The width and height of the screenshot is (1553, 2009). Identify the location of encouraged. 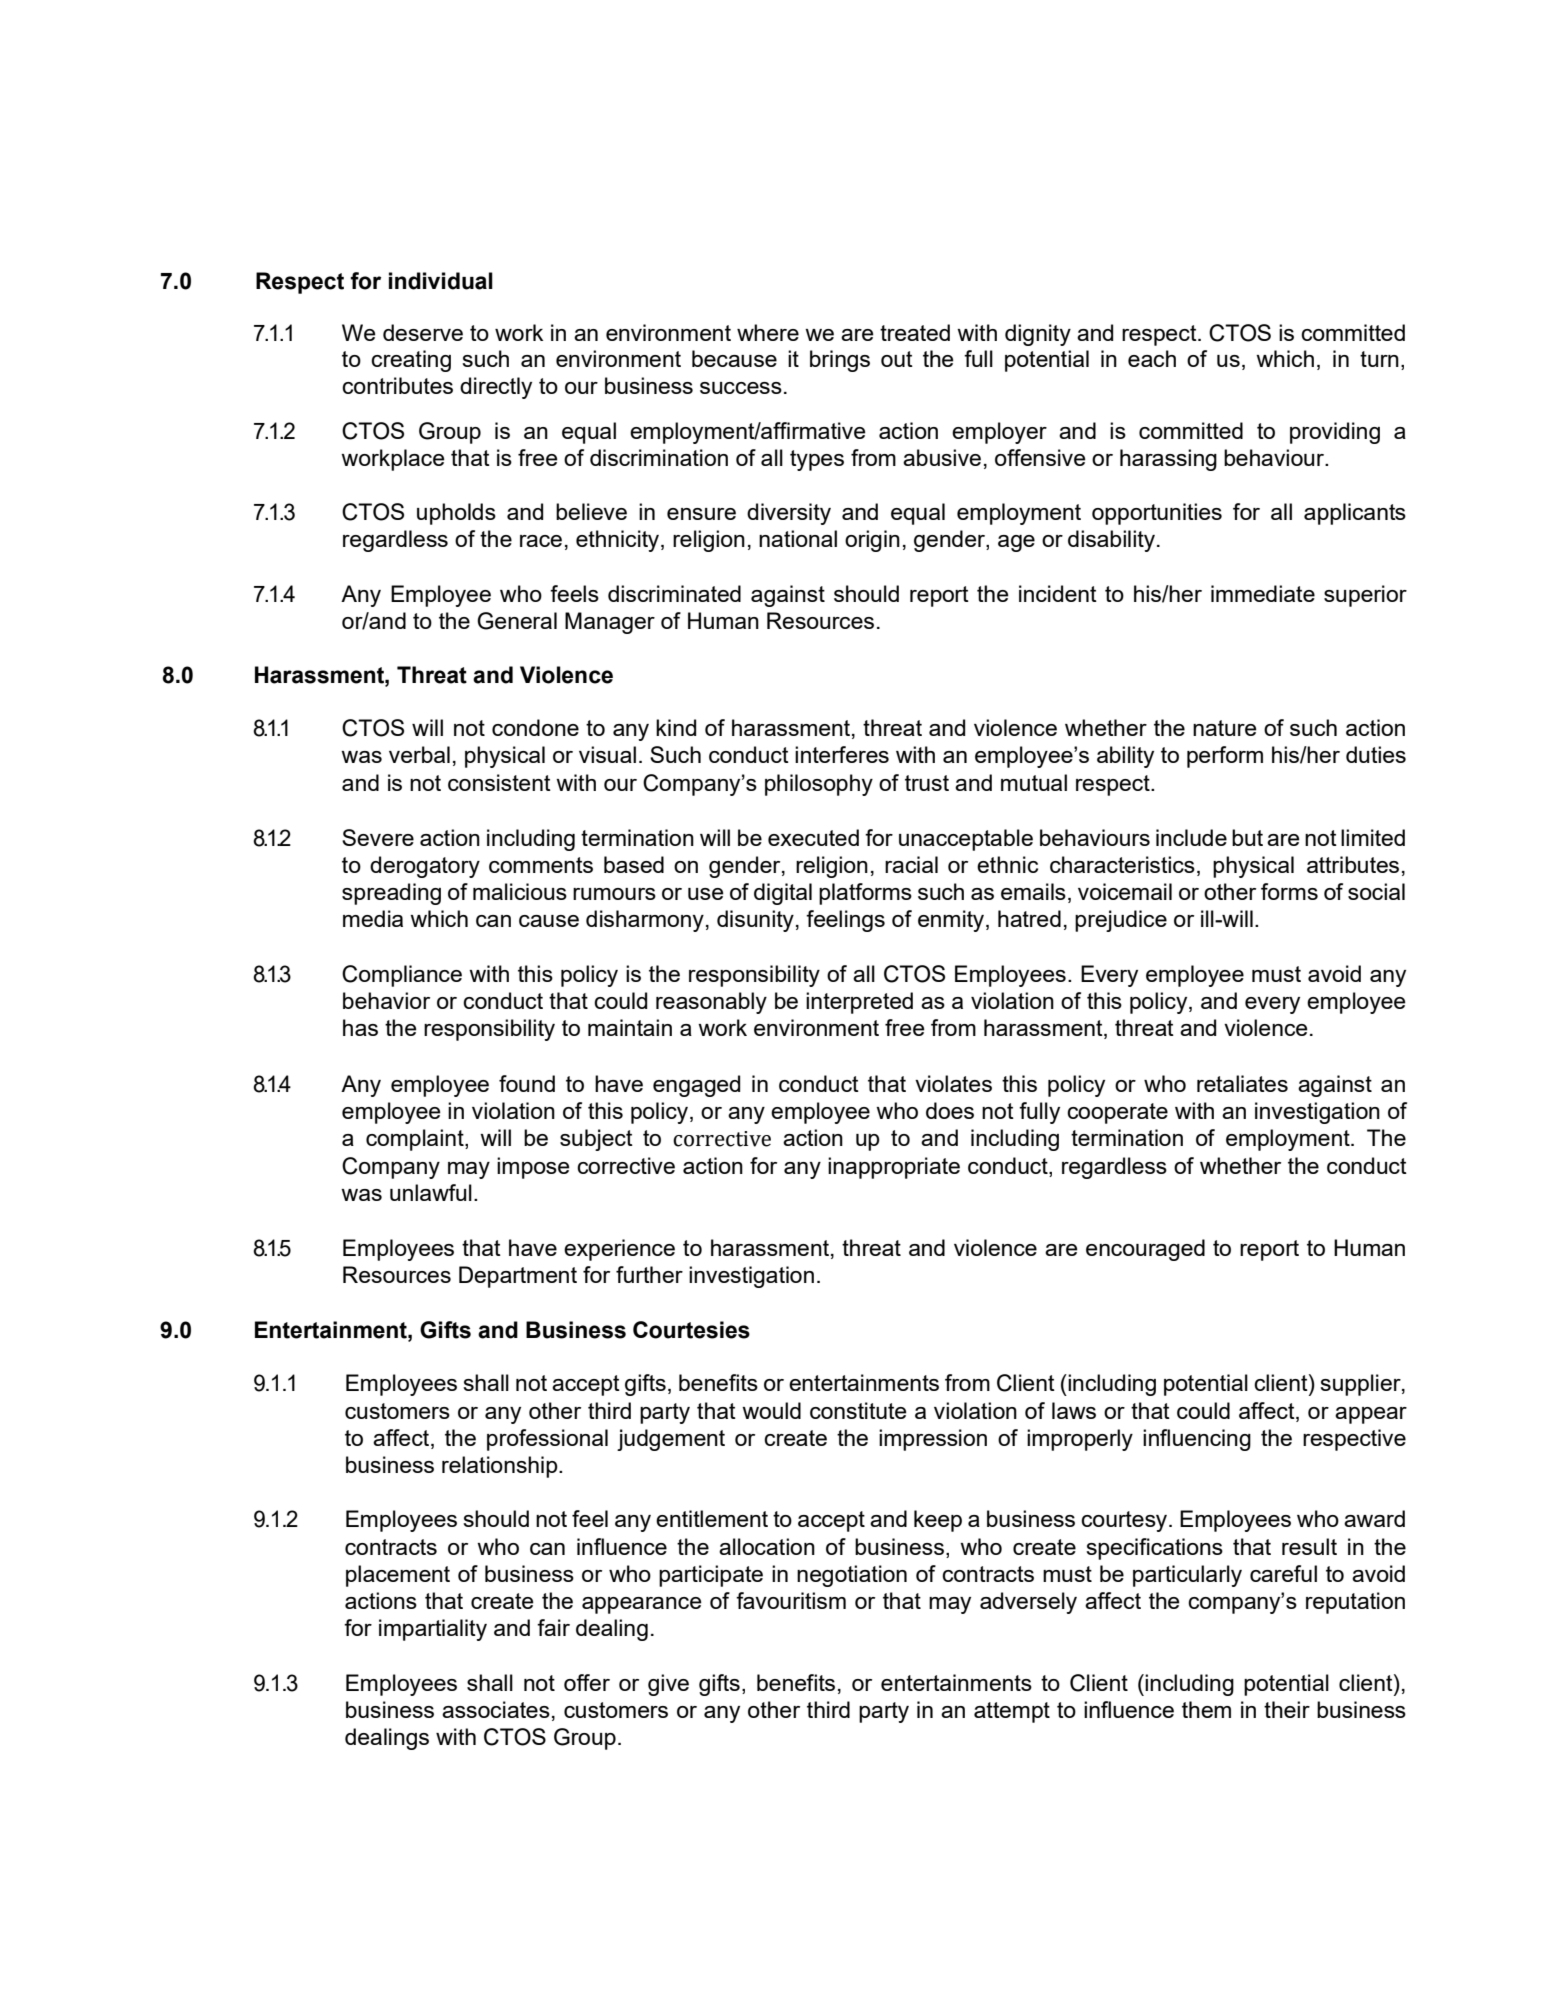
(1145, 1250).
